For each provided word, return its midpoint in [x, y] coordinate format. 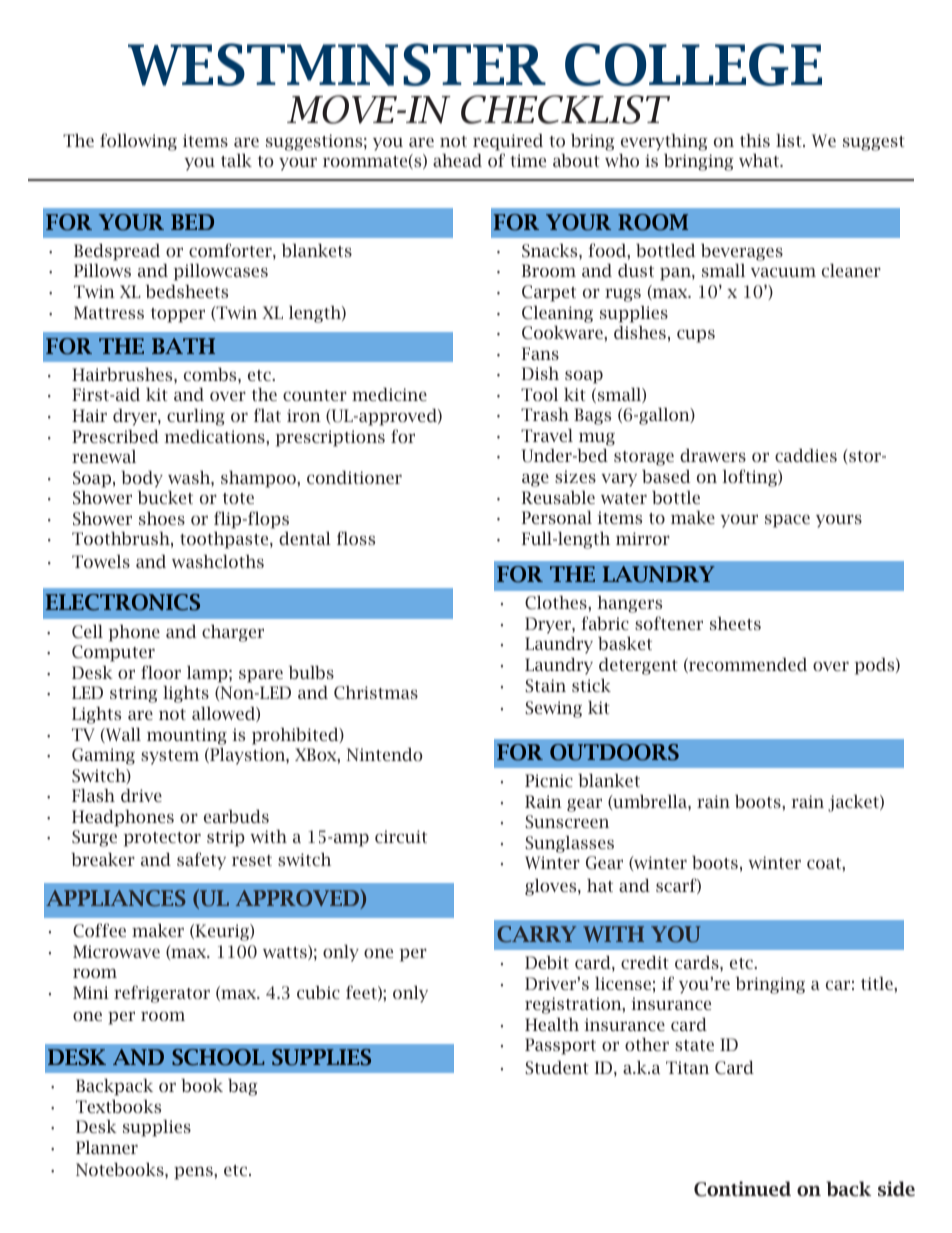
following [138, 142]
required [508, 142]
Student [557, 1068]
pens [194, 1173]
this [755, 140]
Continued [742, 1189]
